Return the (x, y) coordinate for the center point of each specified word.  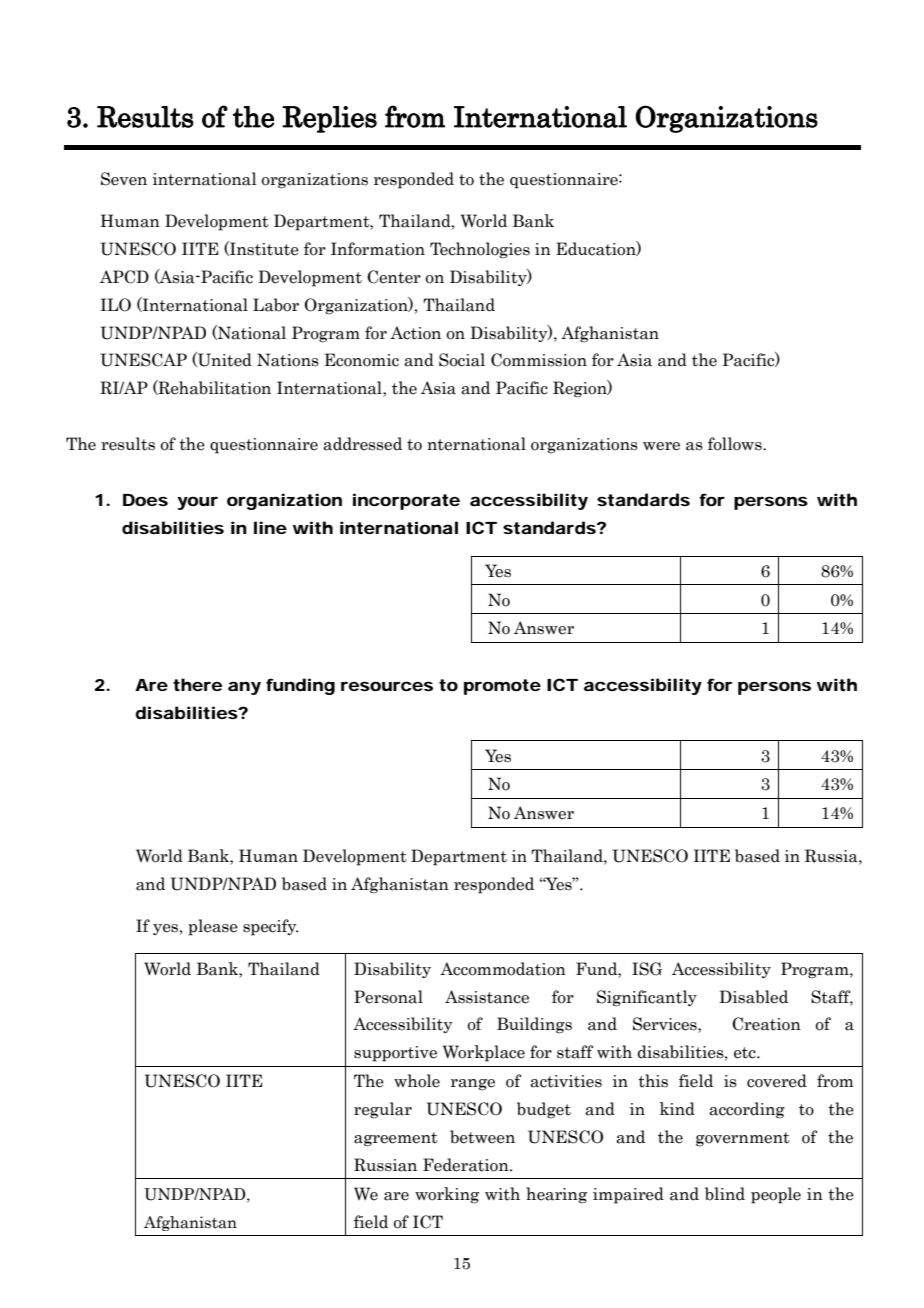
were (661, 446)
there (197, 684)
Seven (124, 179)
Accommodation (503, 969)
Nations (288, 360)
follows (736, 444)
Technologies (480, 250)
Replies (329, 119)
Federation (467, 1165)
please (213, 927)
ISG (647, 969)
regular (383, 1110)
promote (502, 687)
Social (462, 360)
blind (725, 1194)
